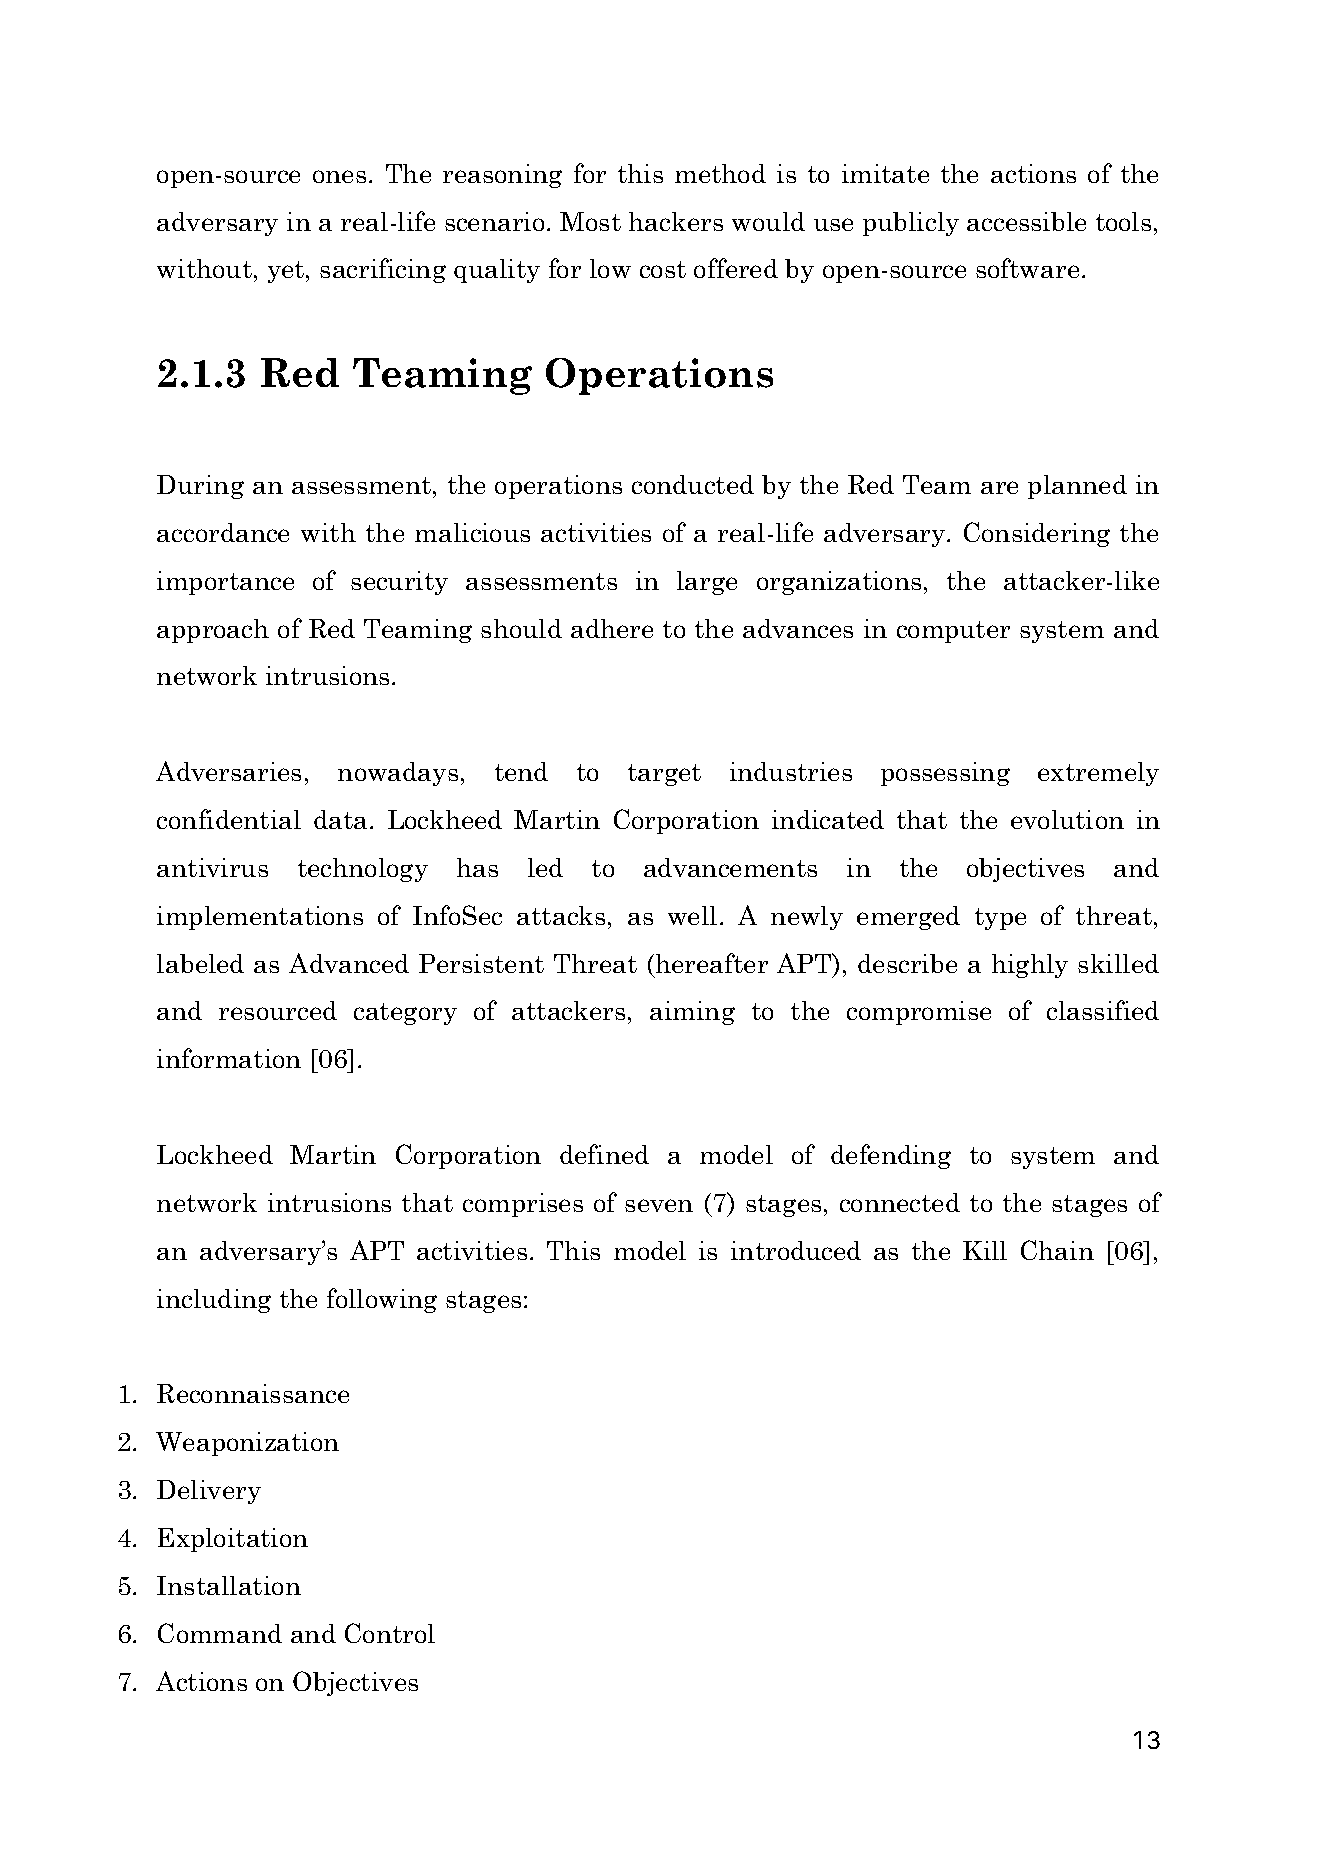  Describe the element at coordinates (260, 918) in the document. I see `implementations` at that location.
